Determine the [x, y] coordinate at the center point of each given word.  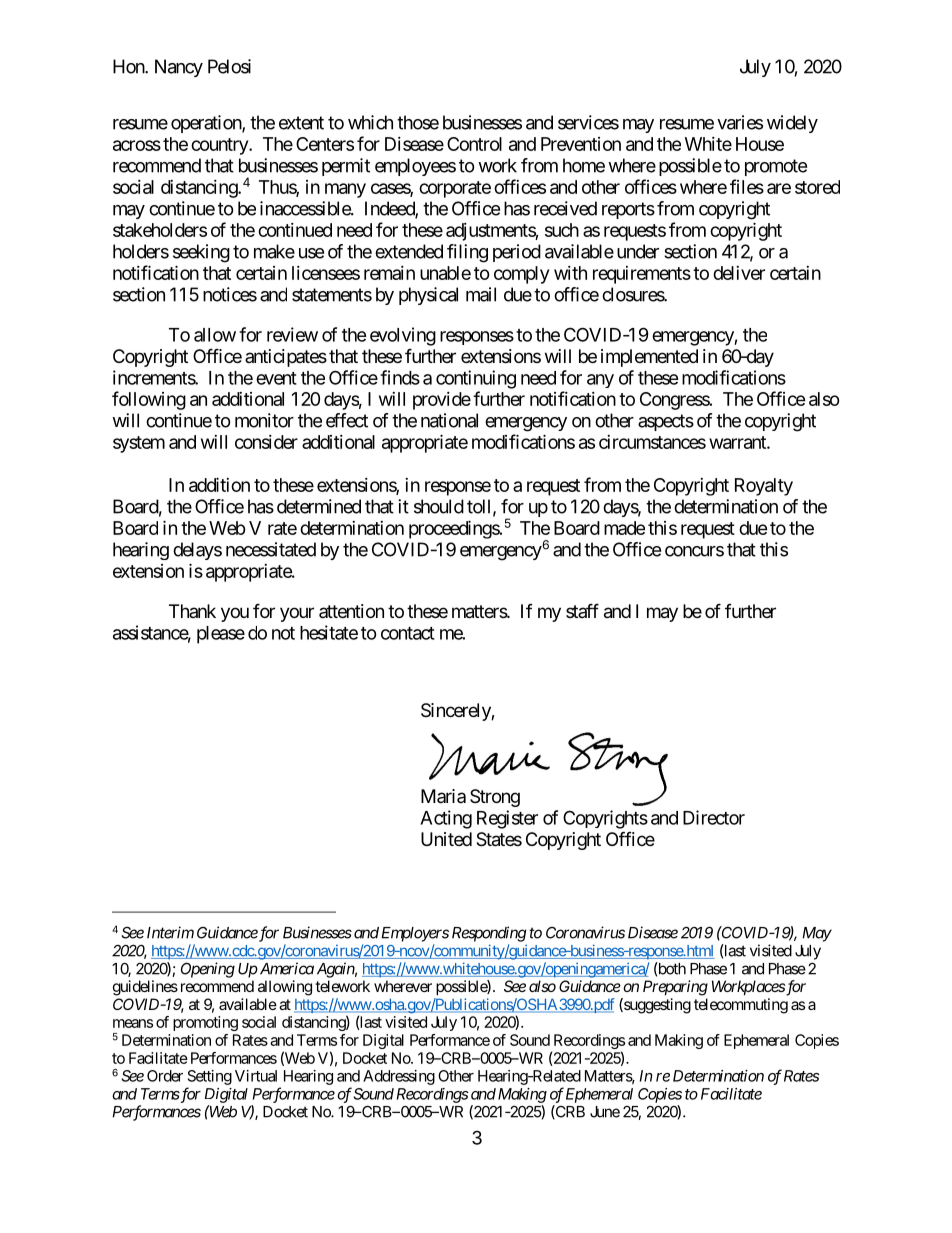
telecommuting [741, 1006]
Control [474, 144]
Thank [192, 611]
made [624, 528]
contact [408, 633]
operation [207, 124]
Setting [210, 1077]
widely [792, 124]
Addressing [399, 1077]
